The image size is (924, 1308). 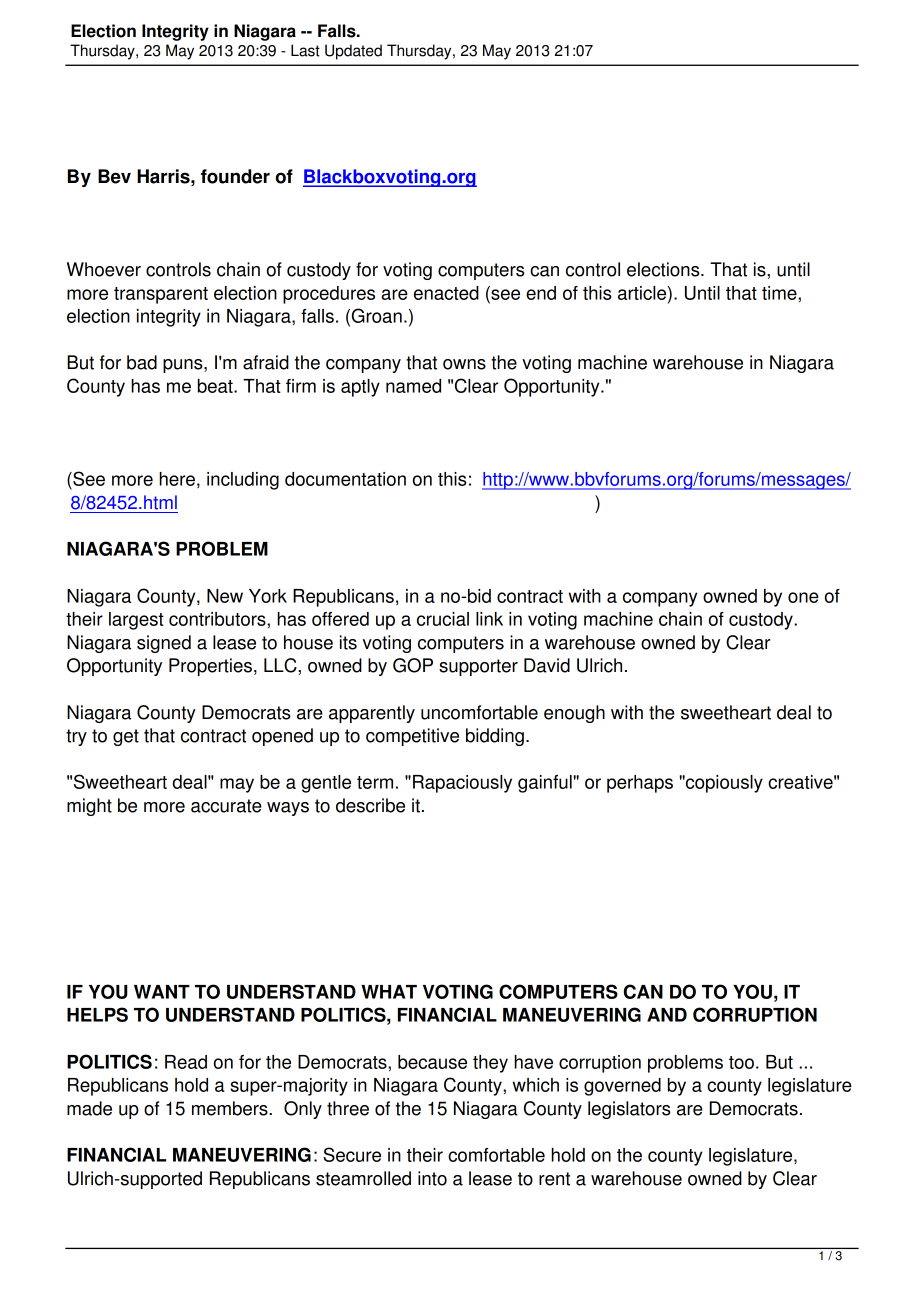 I want to click on members, so click(x=231, y=1108).
